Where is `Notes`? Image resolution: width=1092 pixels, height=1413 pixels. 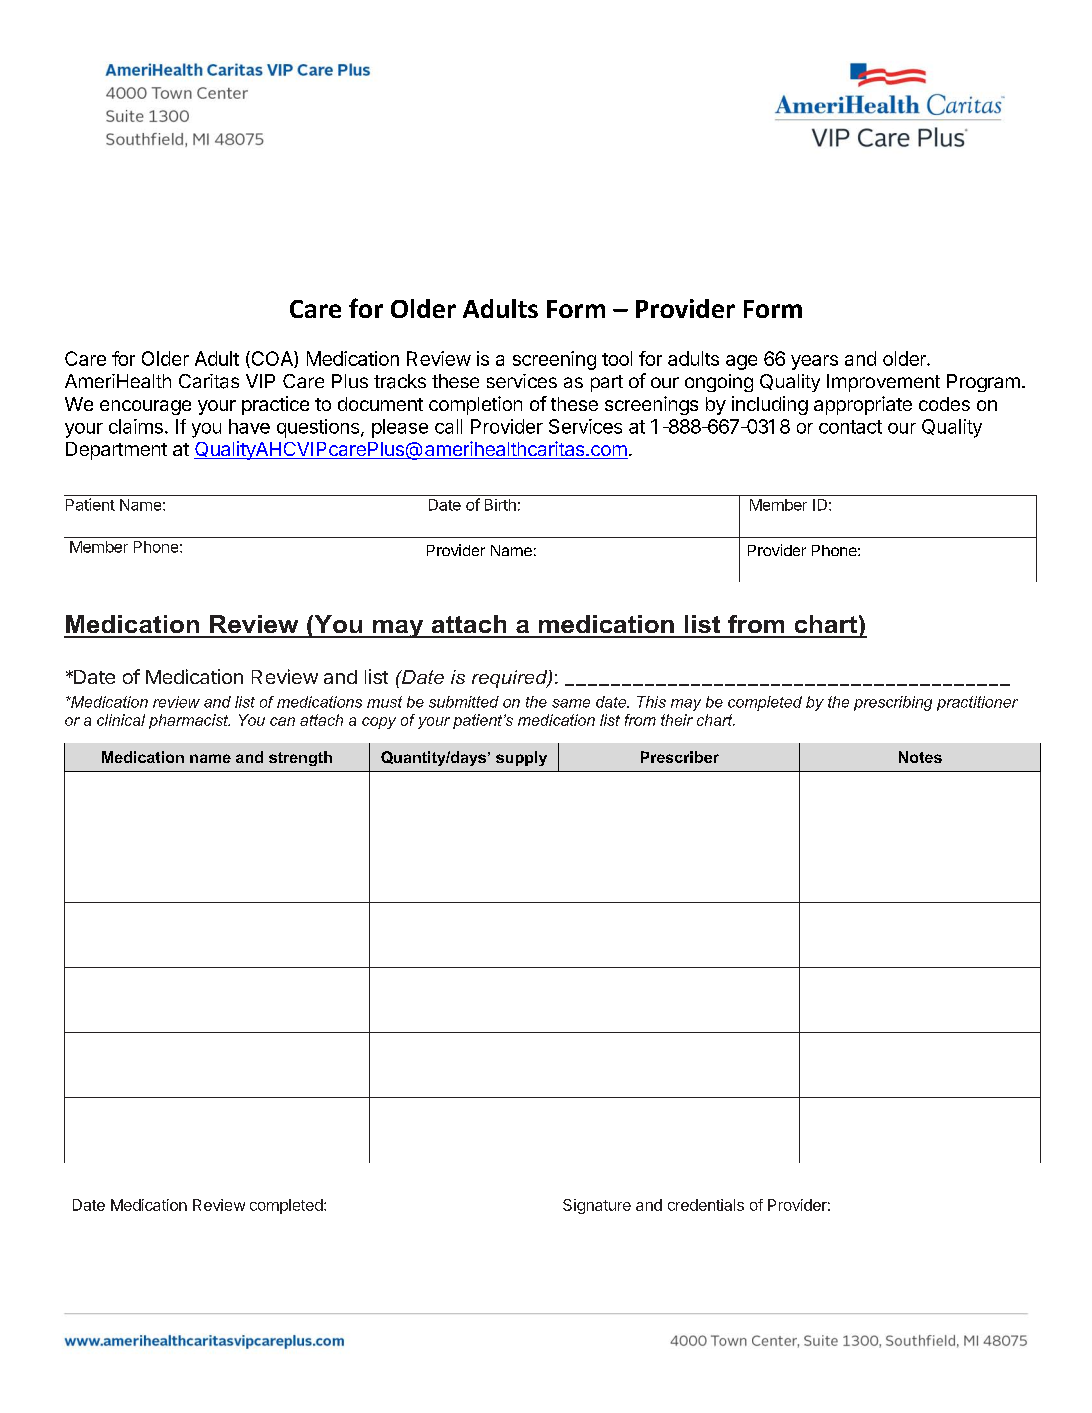 Notes is located at coordinates (920, 757).
